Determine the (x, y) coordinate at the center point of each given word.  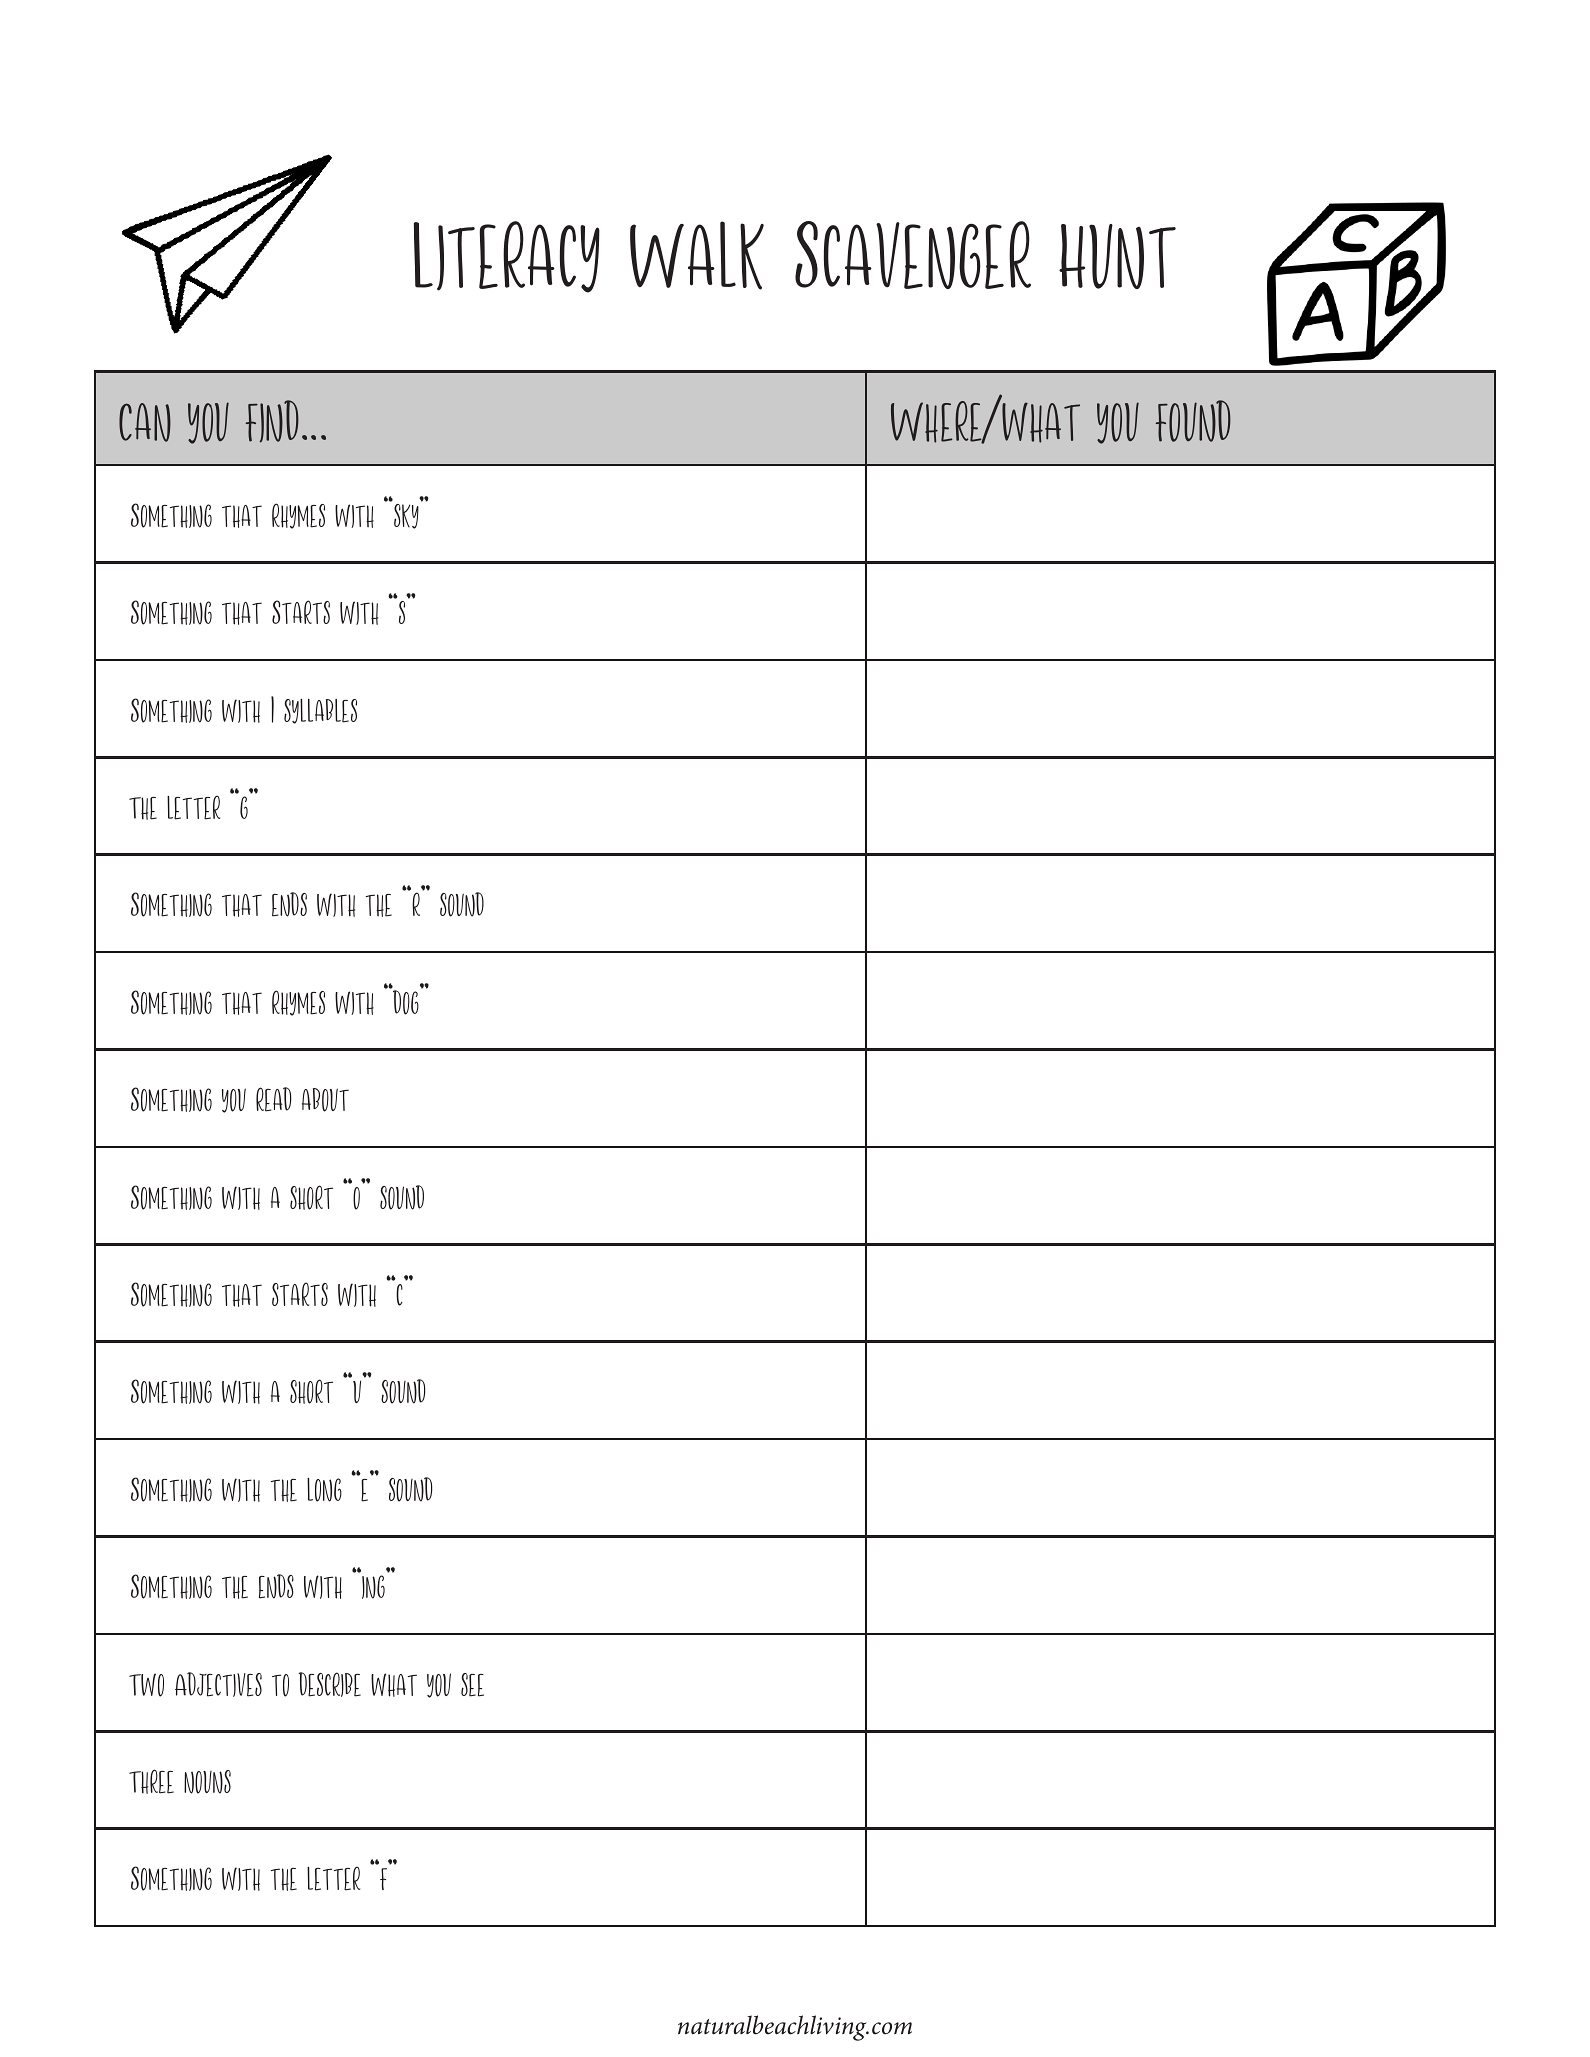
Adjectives (218, 1684)
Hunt (1117, 256)
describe (329, 1684)
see (472, 1685)
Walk (697, 255)
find (272, 421)
